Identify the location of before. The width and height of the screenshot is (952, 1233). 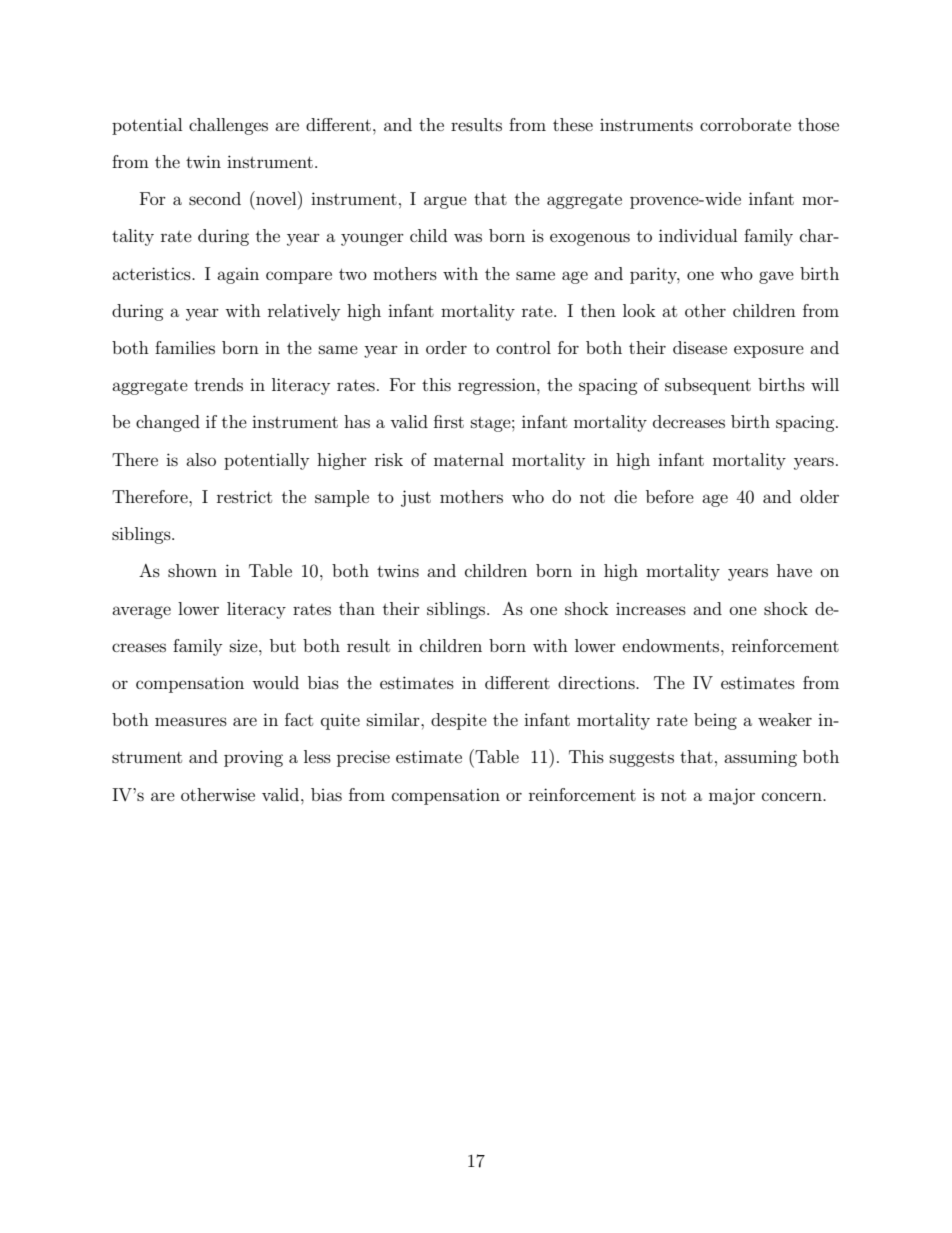
(670, 496).
